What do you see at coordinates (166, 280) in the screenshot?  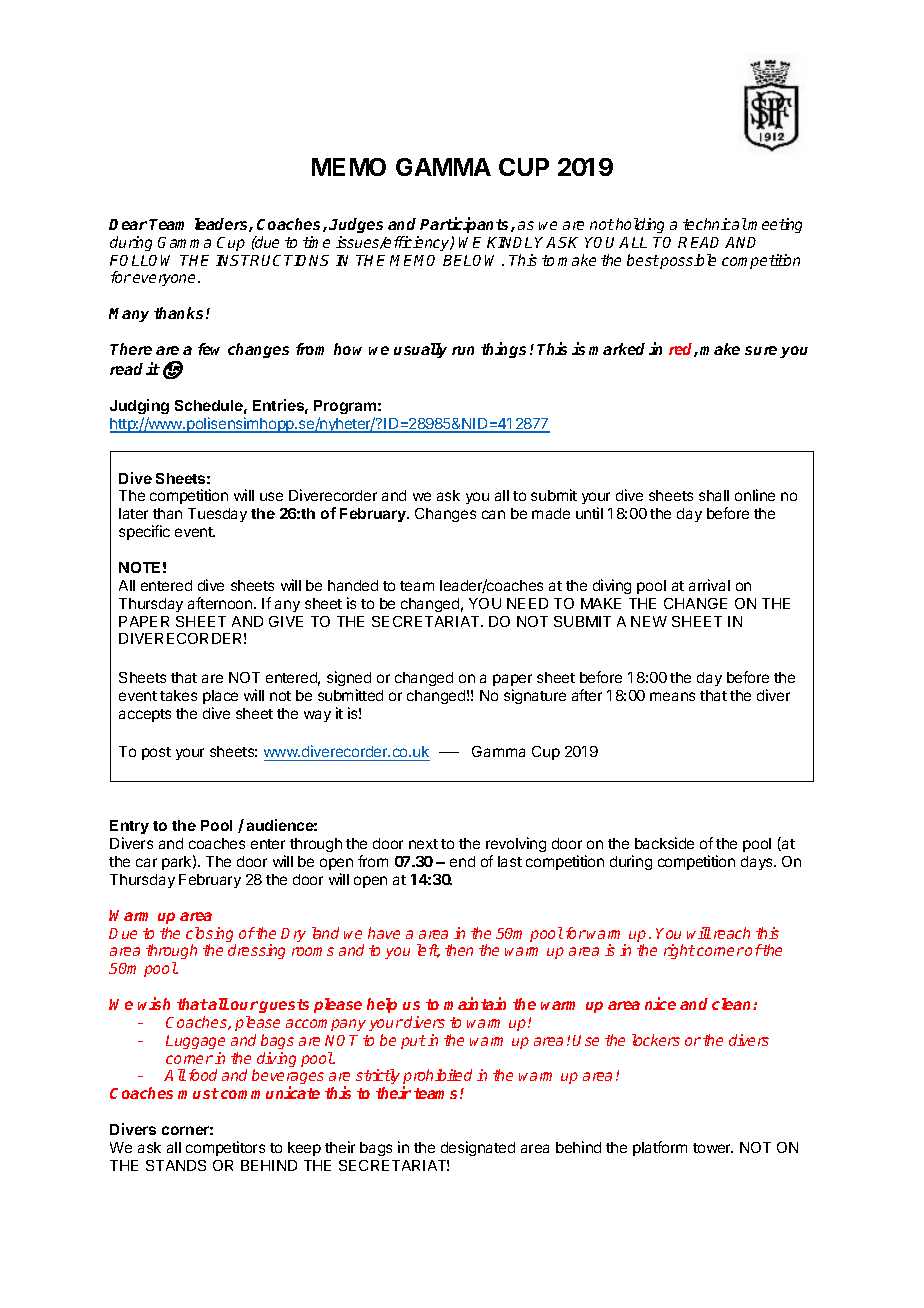 I see `everyone` at bounding box center [166, 280].
